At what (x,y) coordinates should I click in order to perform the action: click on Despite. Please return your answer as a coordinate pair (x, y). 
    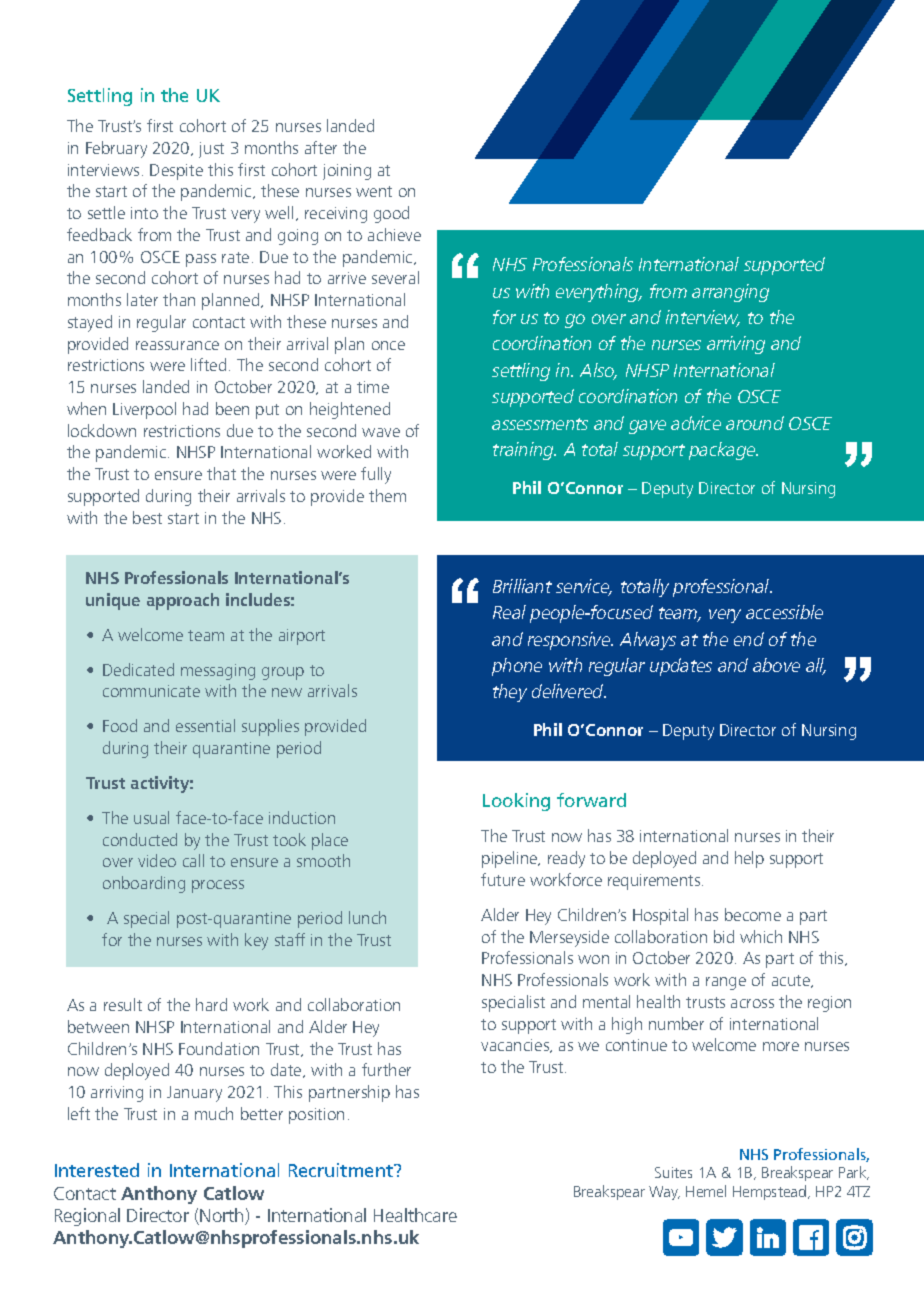
    Looking at the image, I should click on (176, 172).
